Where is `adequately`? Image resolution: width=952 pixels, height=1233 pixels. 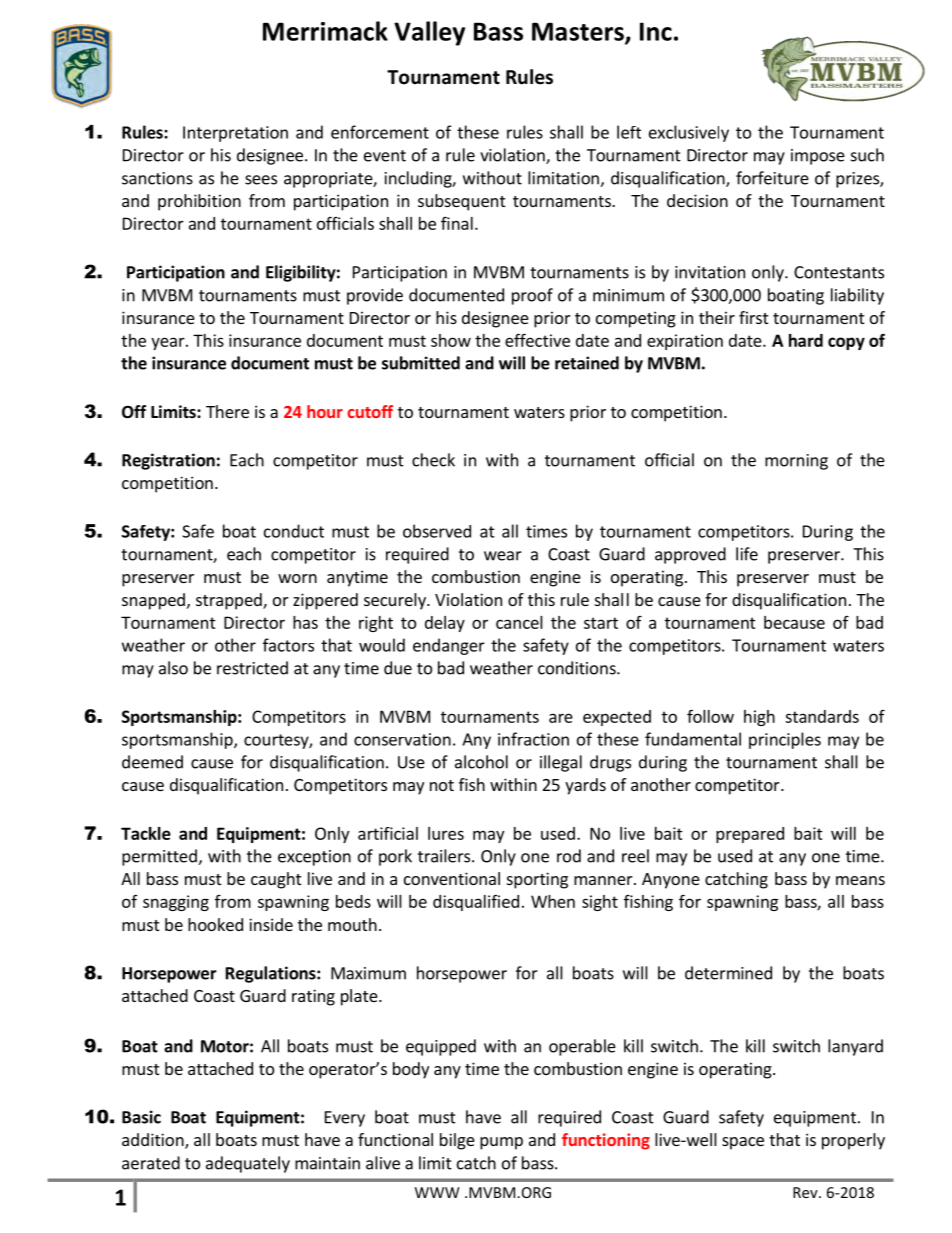
adequately is located at coordinates (248, 1164).
